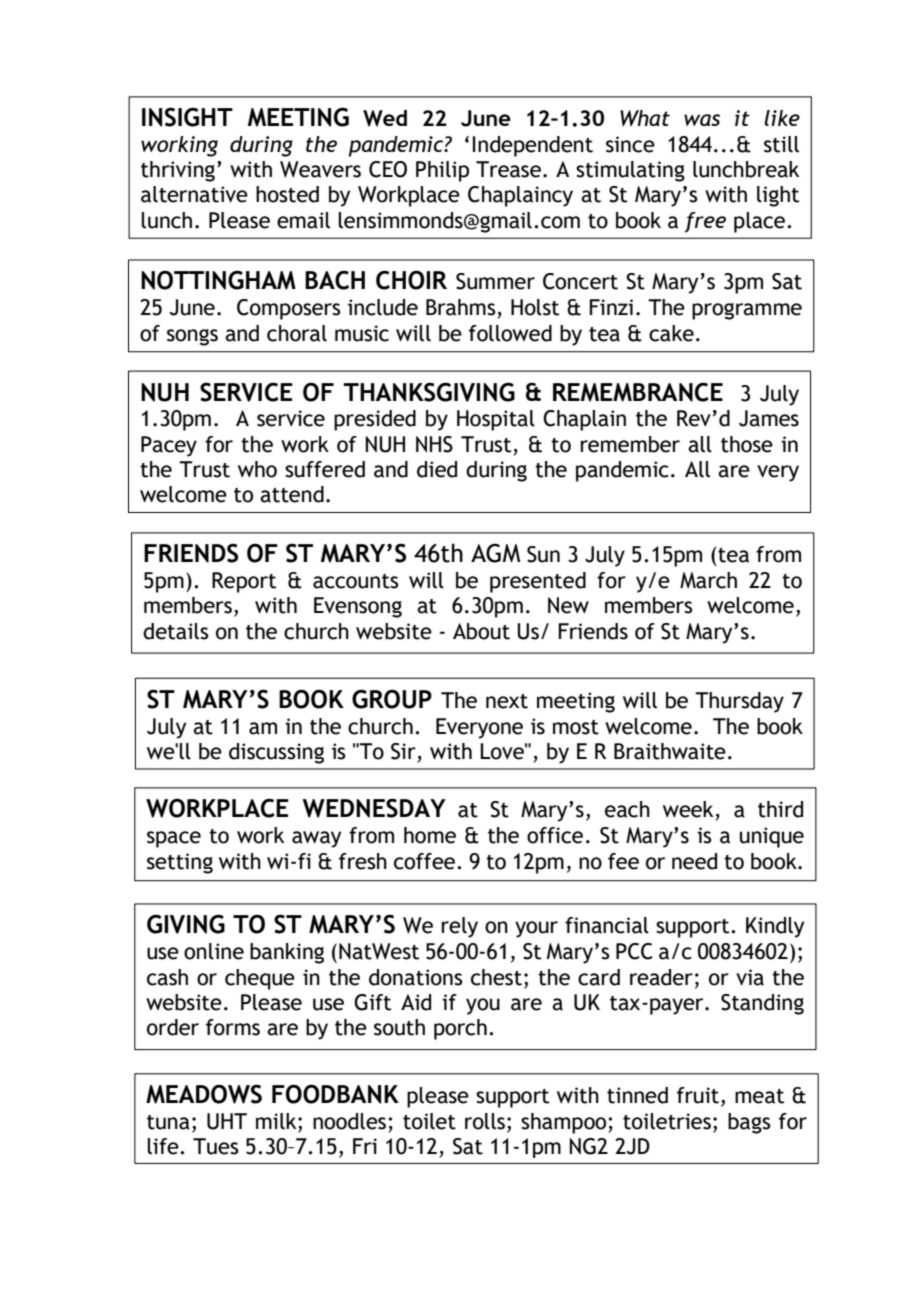  Describe the element at coordinates (496, 420) in the image. I see `Hospital` at that location.
